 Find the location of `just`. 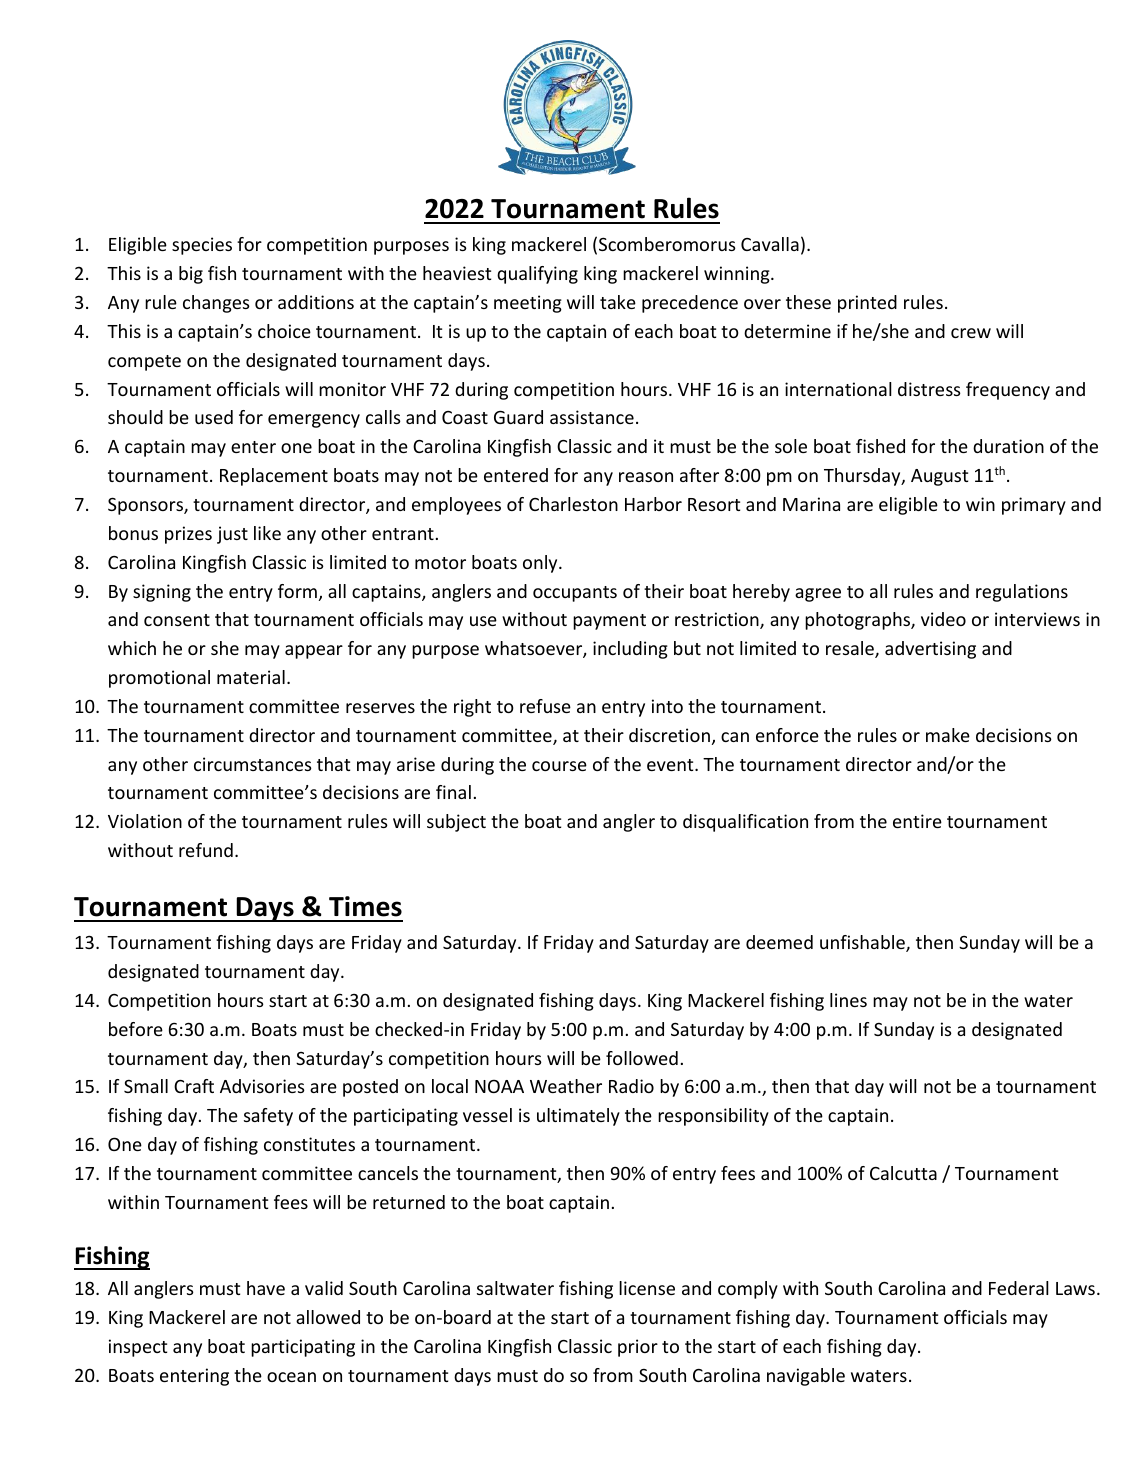

just is located at coordinates (232, 535).
